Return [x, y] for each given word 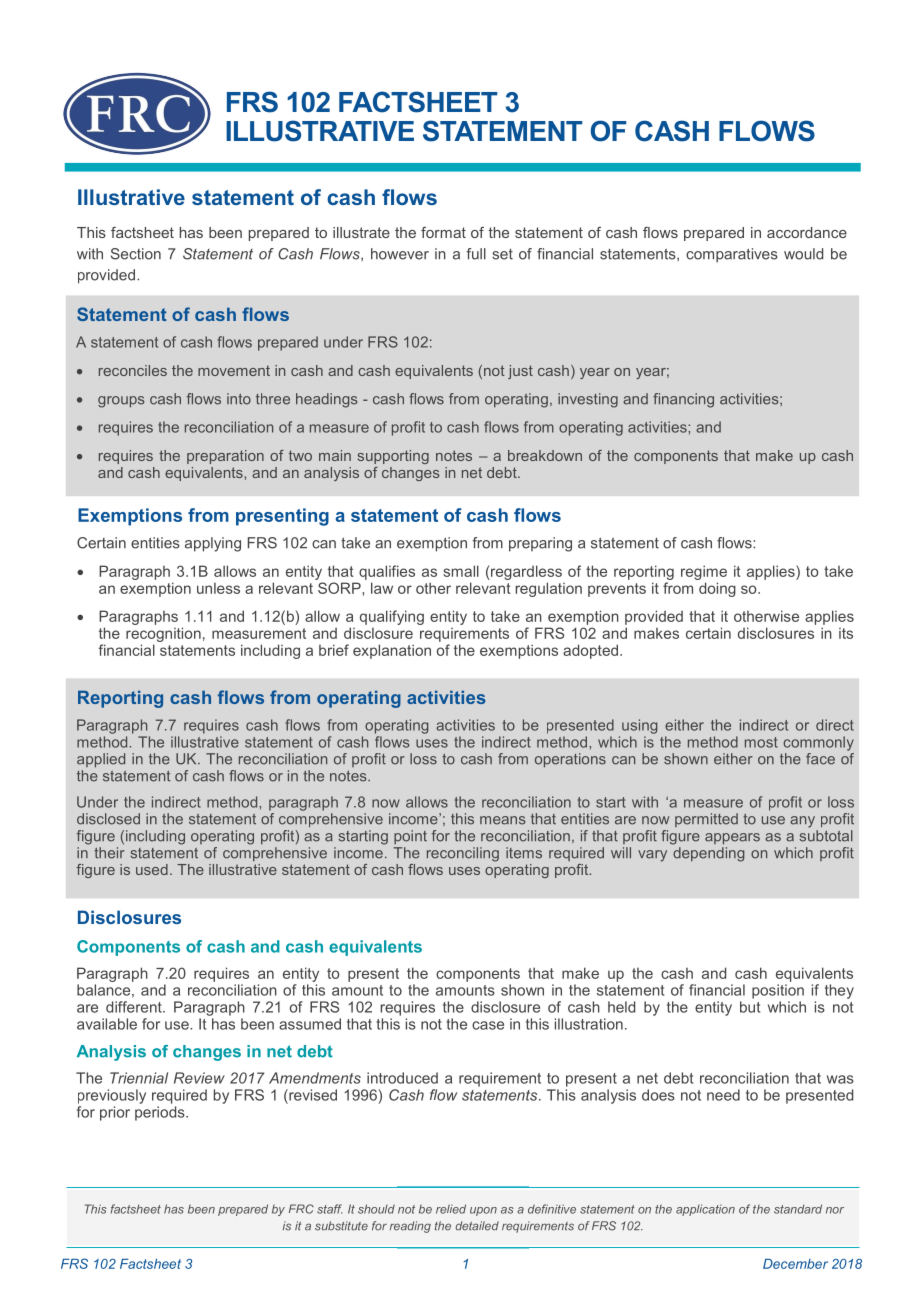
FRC [301, 1209]
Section [136, 254]
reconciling [463, 854]
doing [717, 589]
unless [218, 588]
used [152, 869]
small [461, 571]
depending [708, 854]
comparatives [732, 255]
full [476, 254]
